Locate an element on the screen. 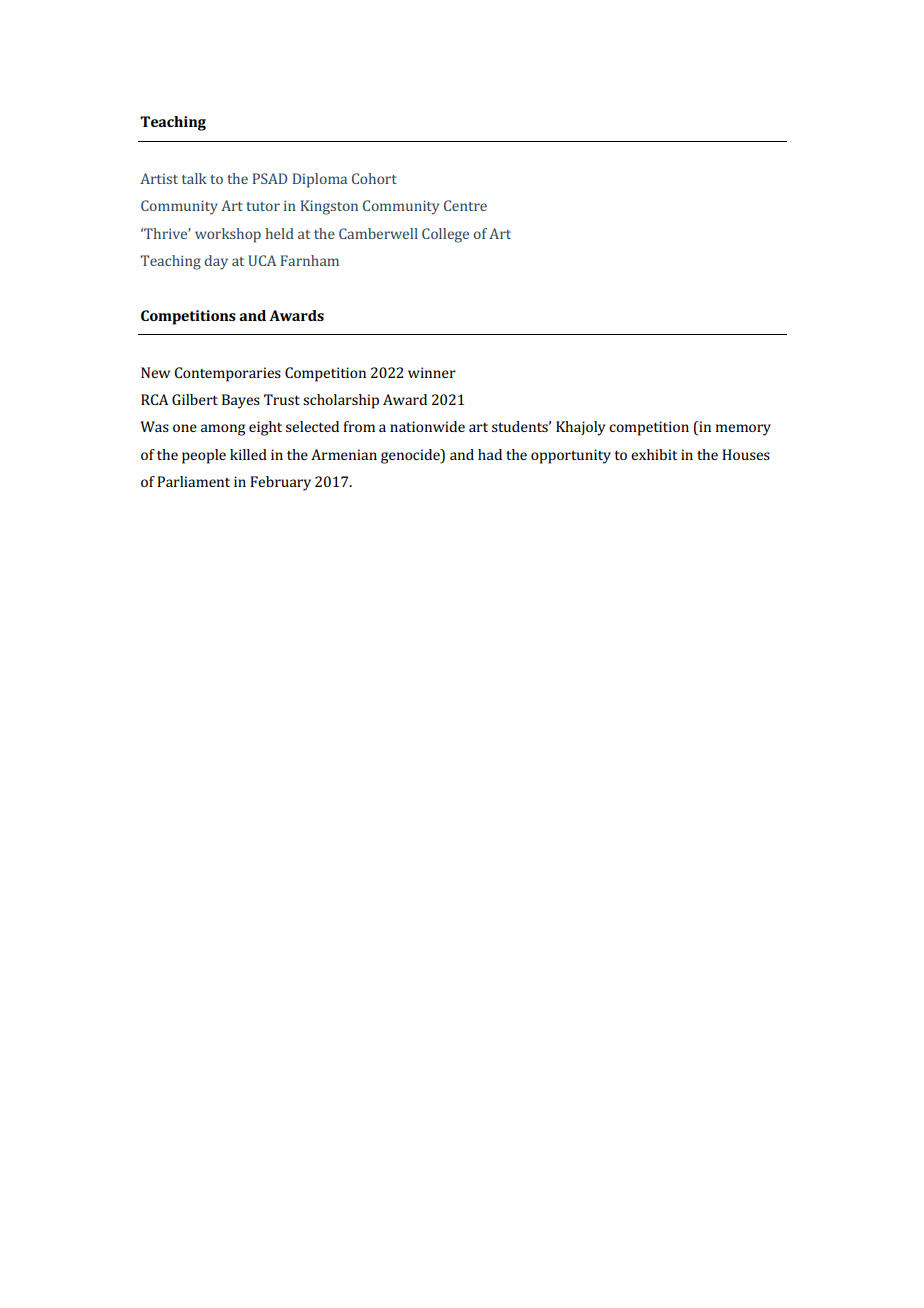 Image resolution: width=924 pixels, height=1308 pixels. memory is located at coordinates (743, 430).
